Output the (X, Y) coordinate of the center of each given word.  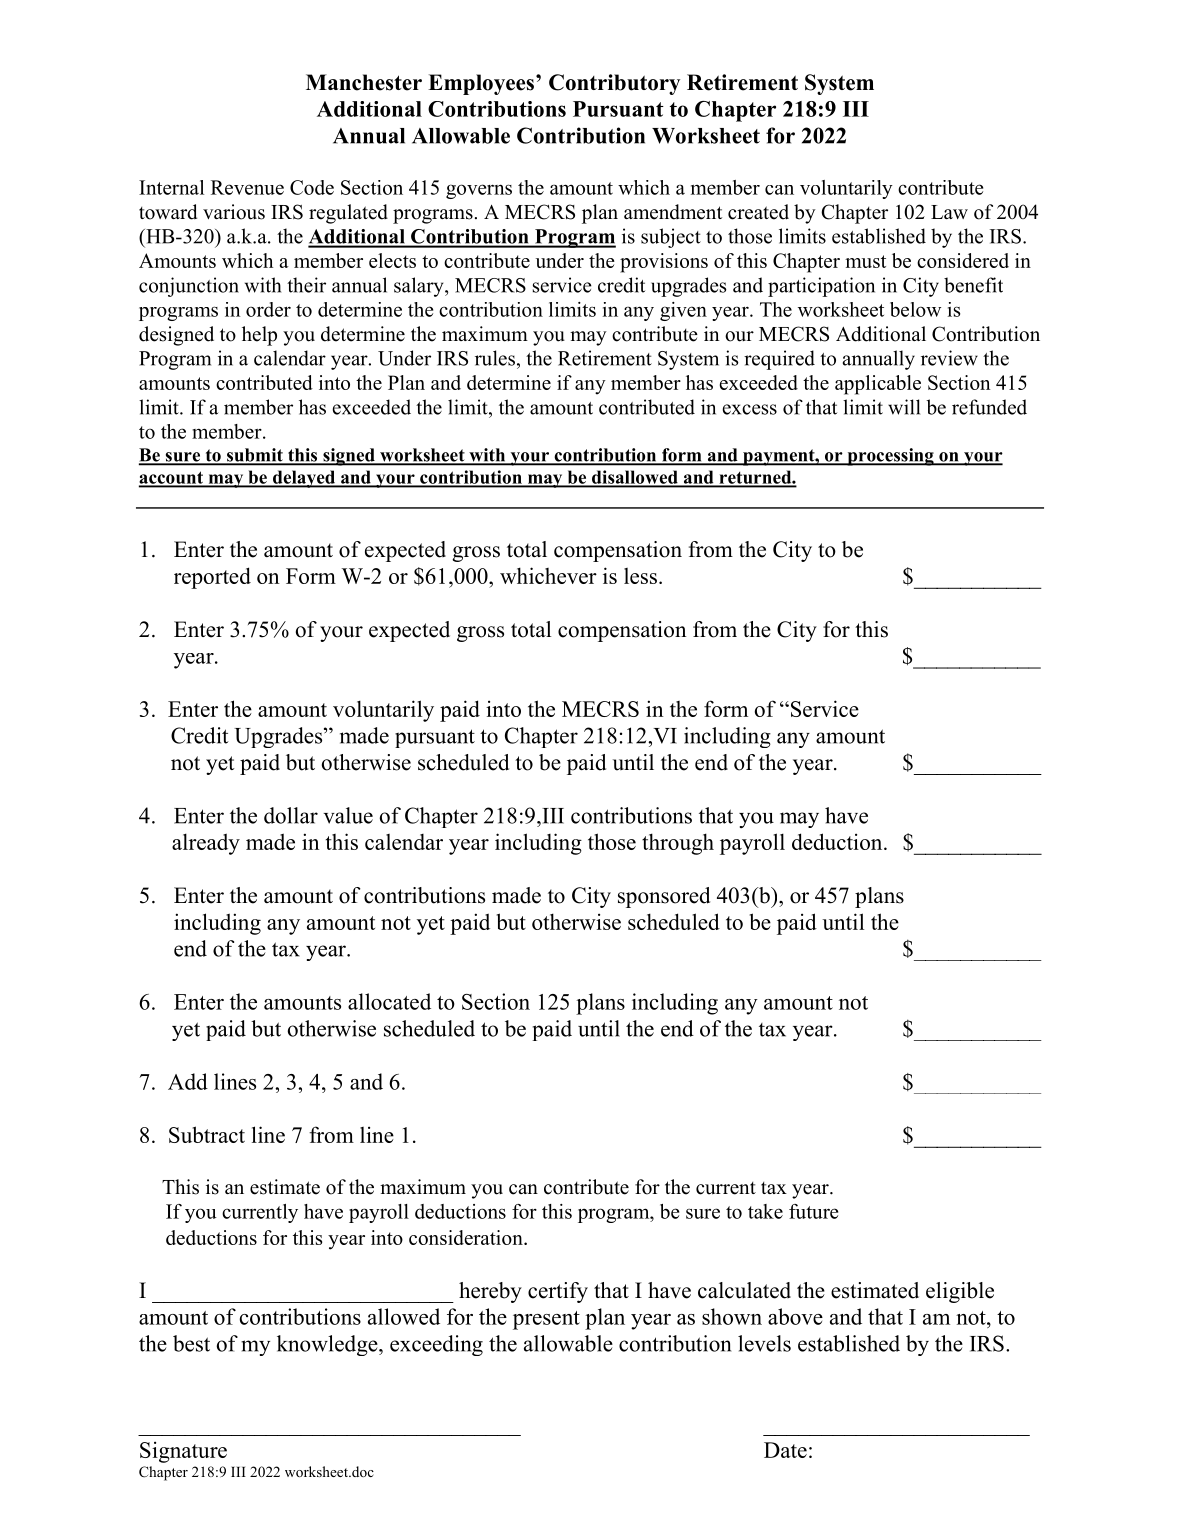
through (678, 844)
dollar (291, 815)
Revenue (247, 187)
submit (254, 456)
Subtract (207, 1134)
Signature (183, 1452)
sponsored (664, 897)
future (813, 1211)
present (546, 1320)
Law (949, 212)
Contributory (614, 84)
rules (495, 358)
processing (890, 457)
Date (785, 1450)
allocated (389, 1001)
